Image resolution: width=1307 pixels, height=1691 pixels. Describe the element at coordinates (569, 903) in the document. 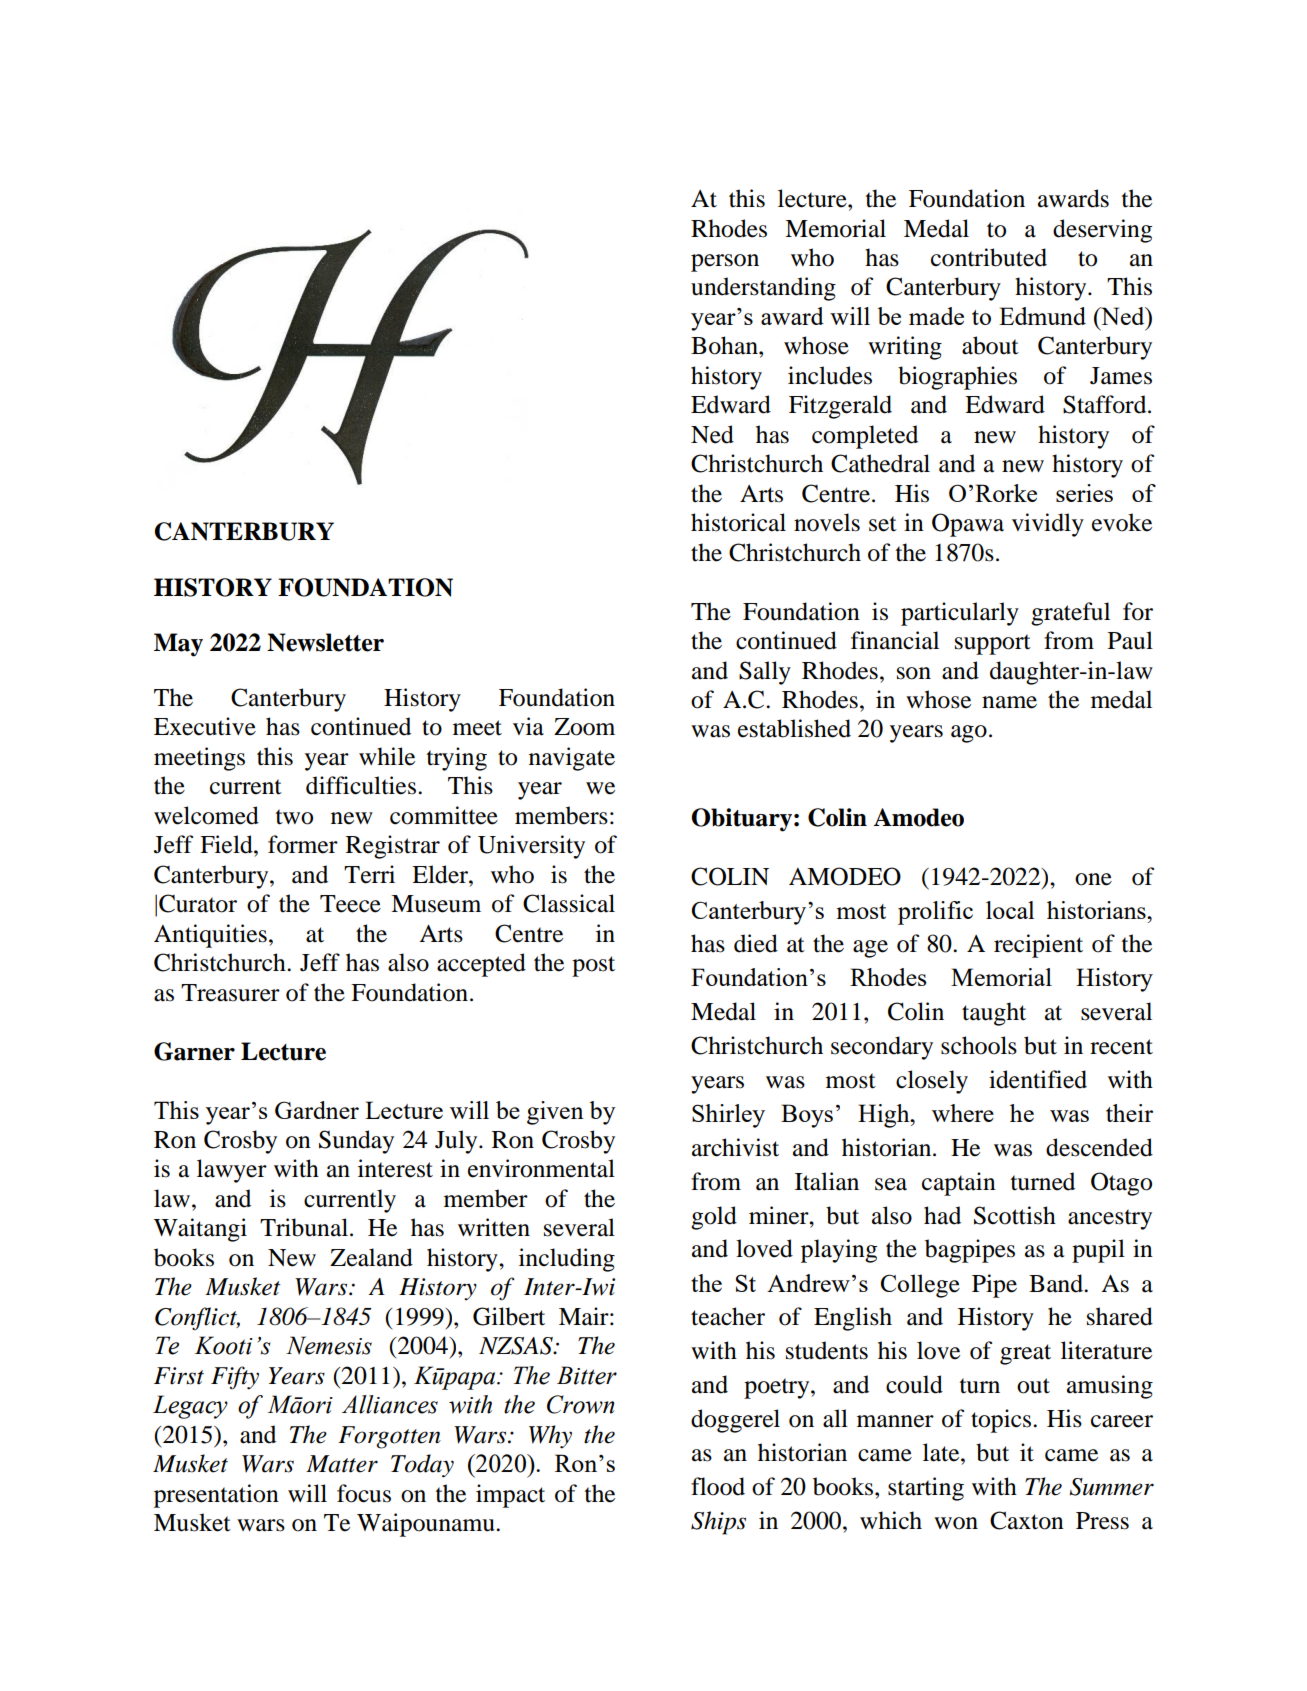

I see `Classical` at that location.
